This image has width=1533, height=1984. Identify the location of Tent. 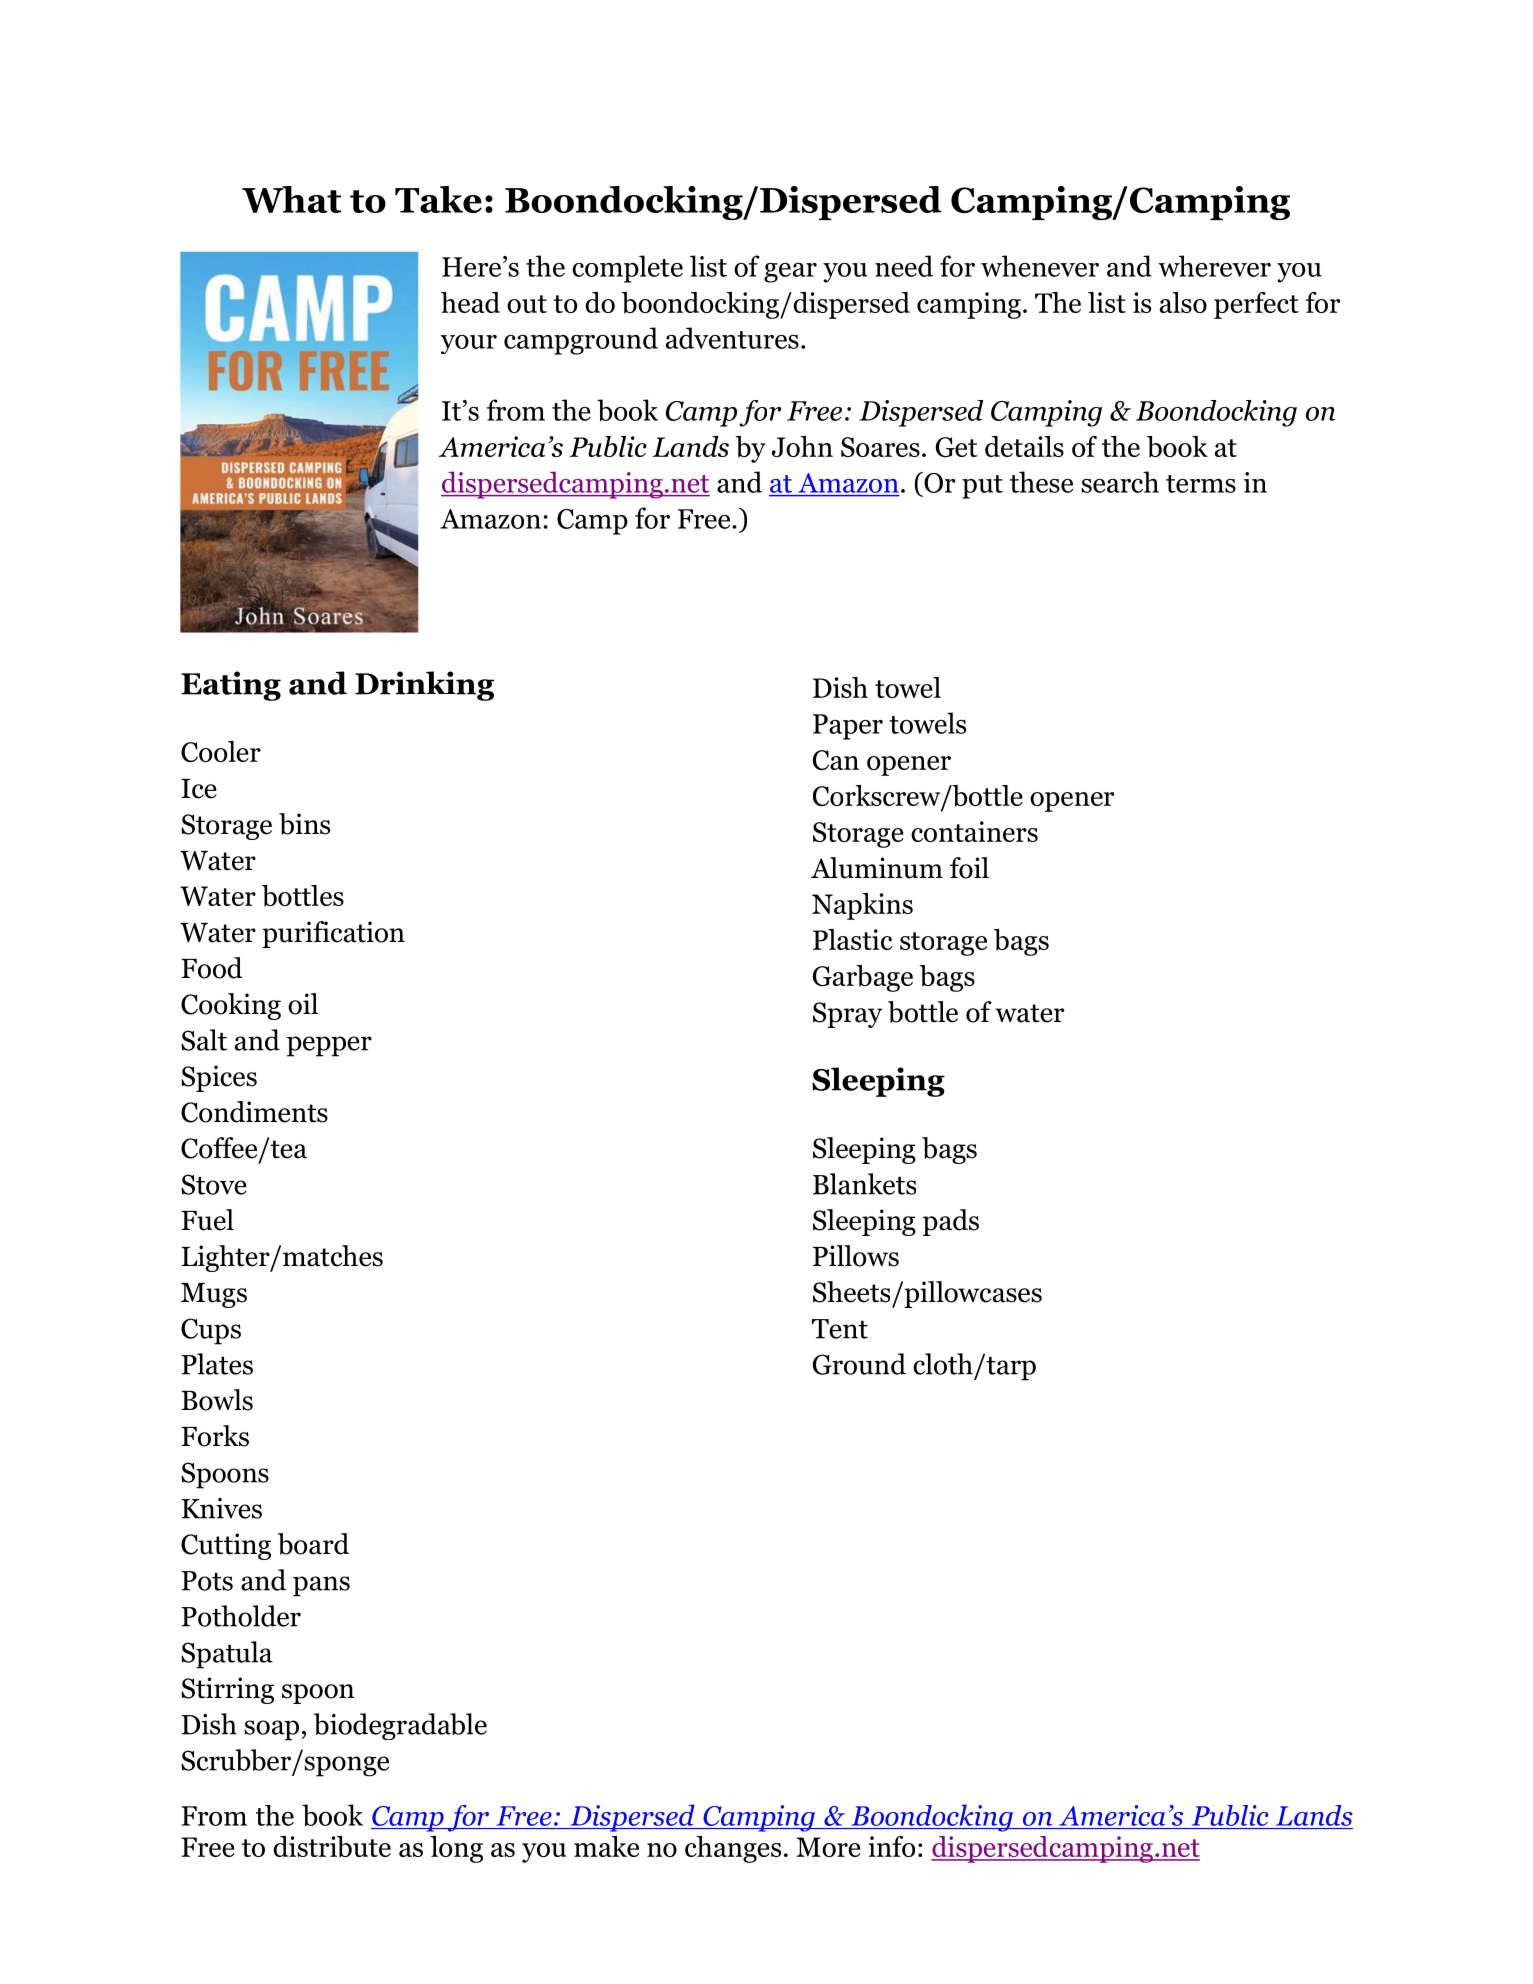
(840, 1329).
